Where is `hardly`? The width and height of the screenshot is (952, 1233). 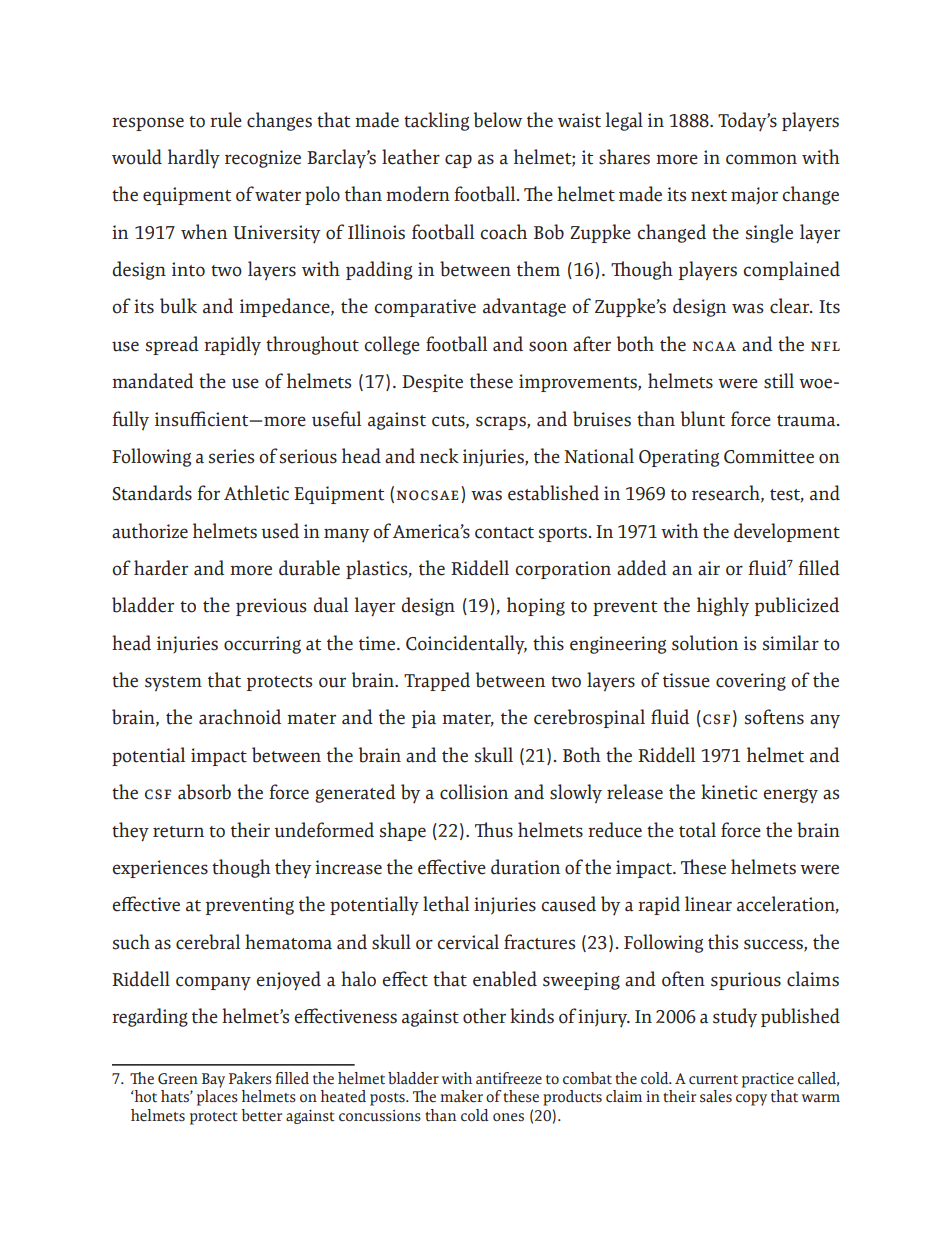
hardly is located at coordinates (194, 159).
